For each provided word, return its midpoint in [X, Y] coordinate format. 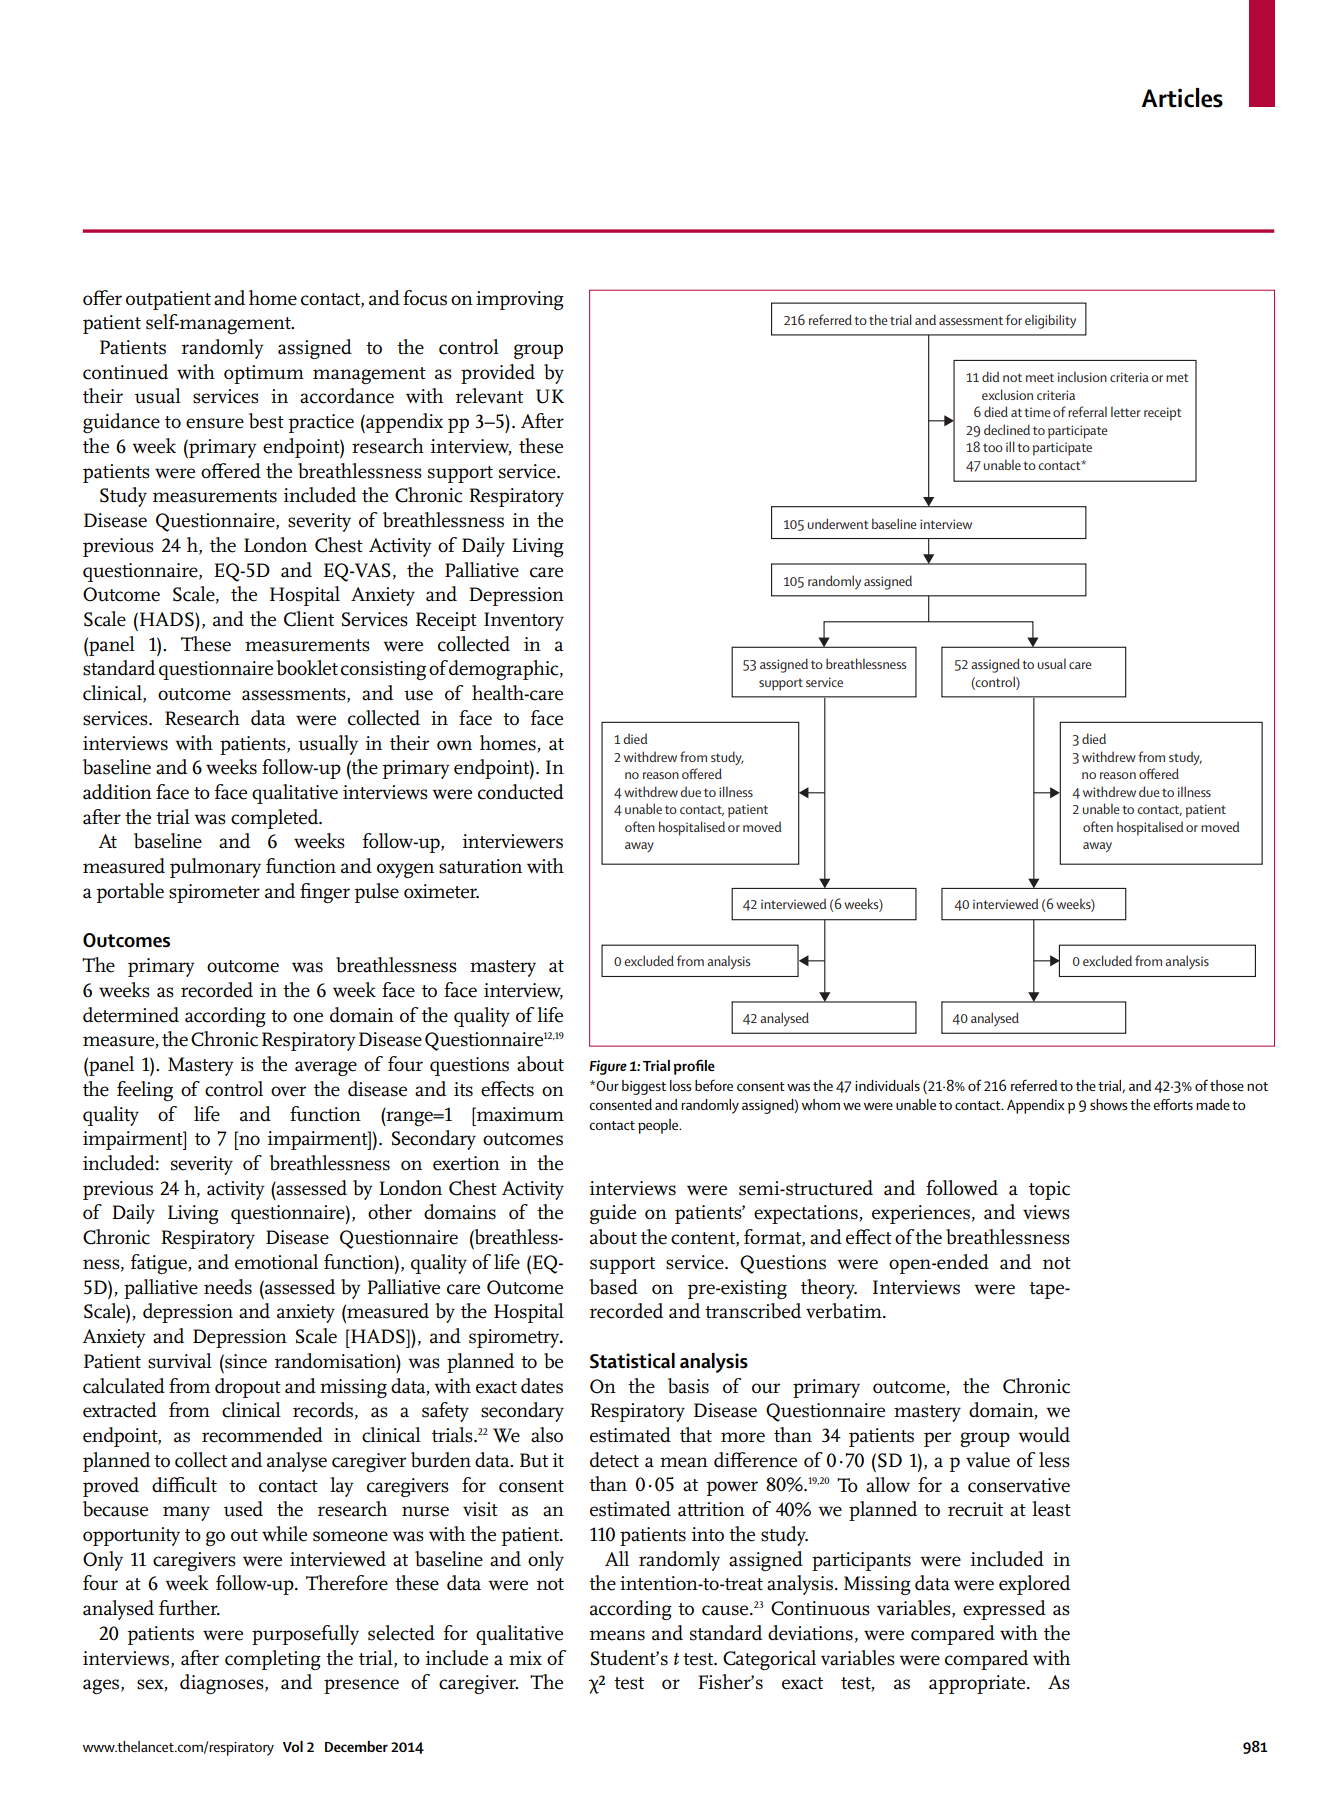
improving [520, 300]
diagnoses [223, 1684]
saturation [480, 866]
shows [1109, 1104]
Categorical [769, 1660]
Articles [1182, 98]
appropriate [978, 1684]
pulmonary [215, 868]
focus [425, 298]
